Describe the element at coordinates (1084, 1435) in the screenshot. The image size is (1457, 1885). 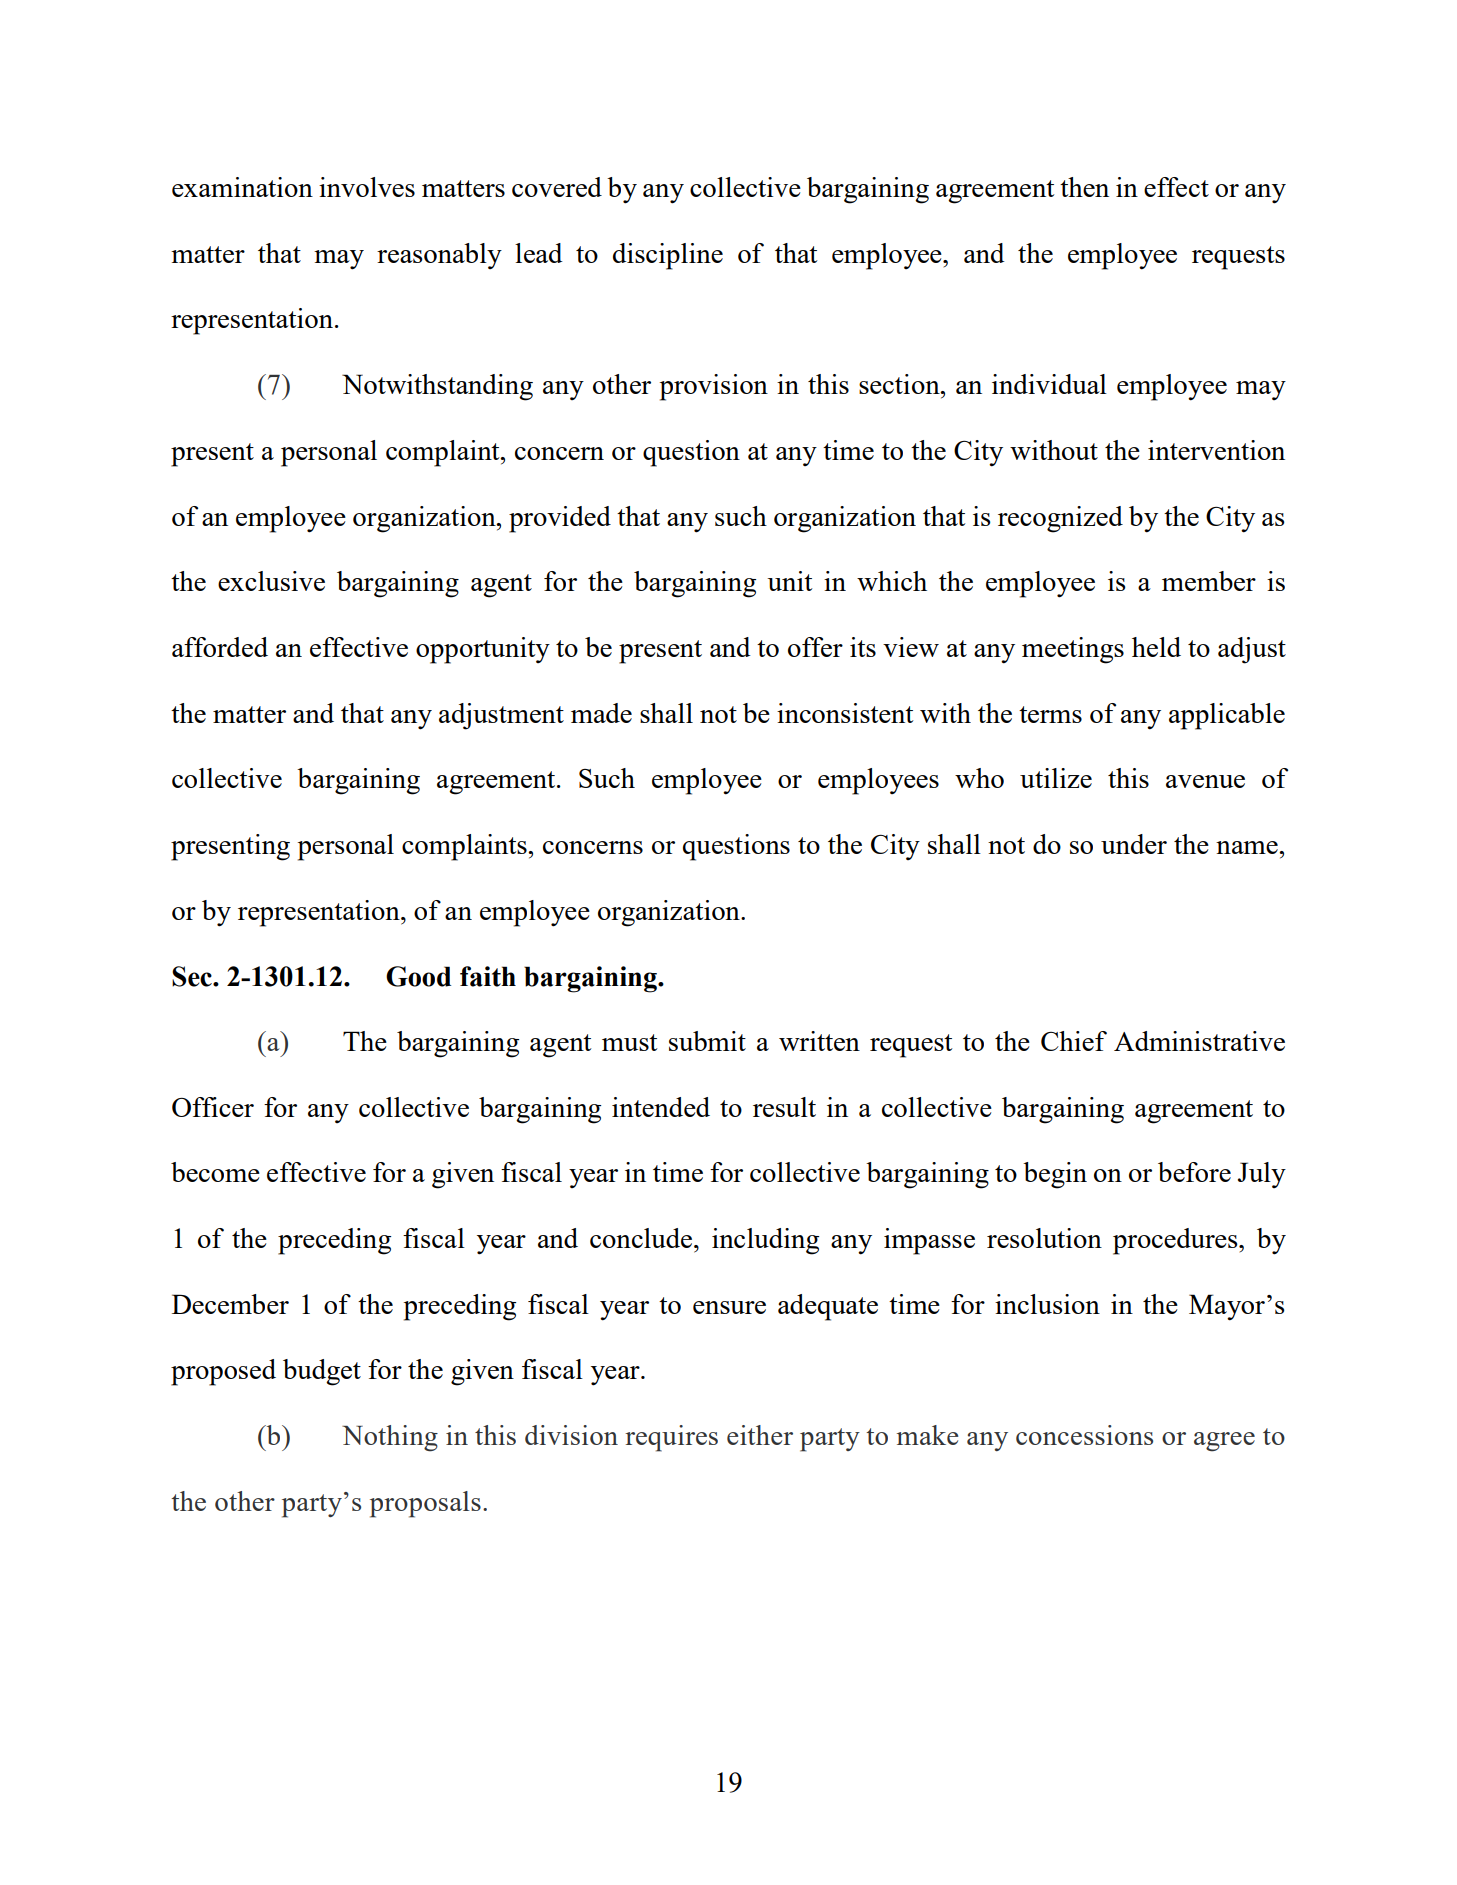
I see `concessions` at that location.
